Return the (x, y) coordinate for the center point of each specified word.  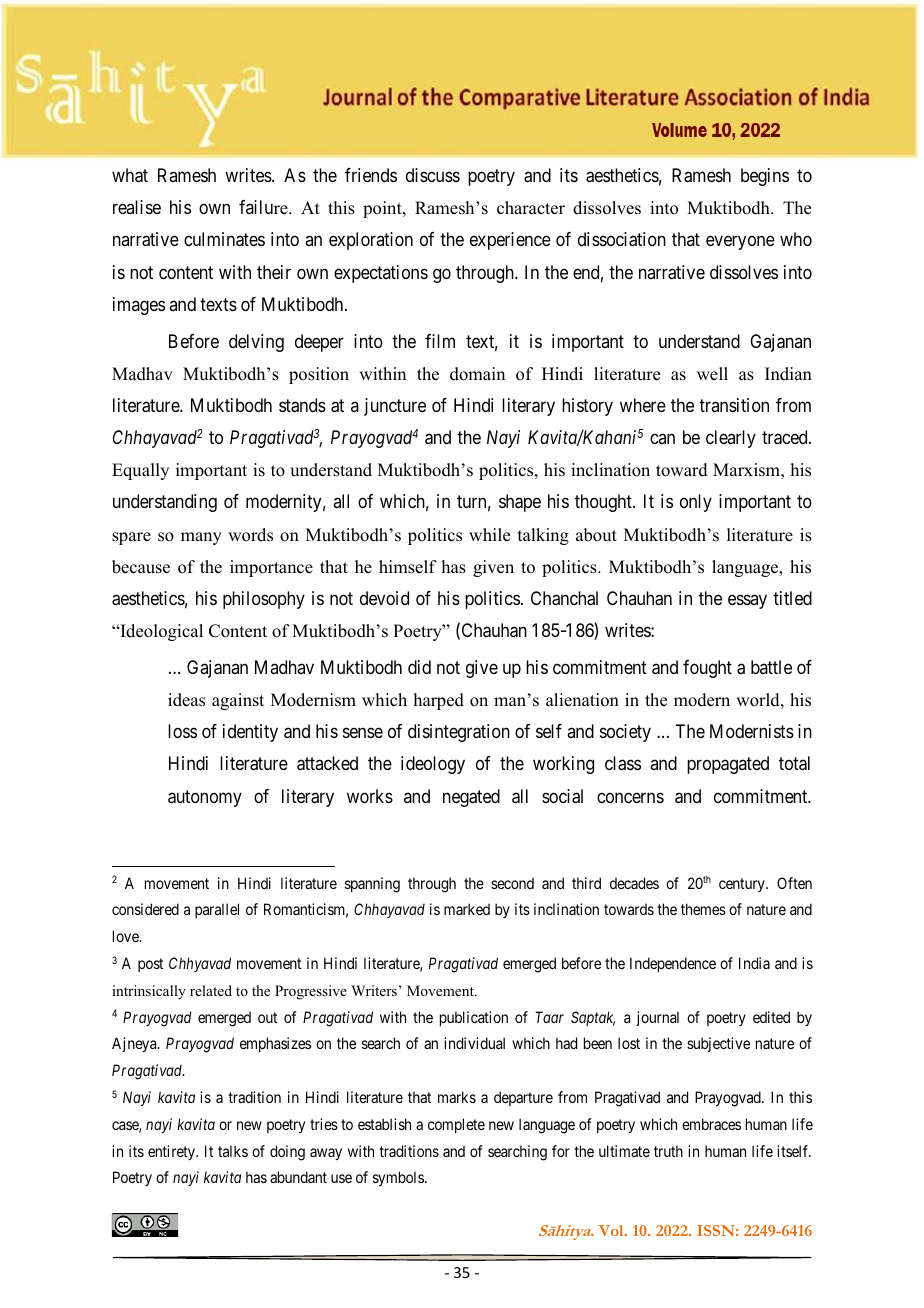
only (696, 503)
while (489, 535)
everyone (740, 243)
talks (233, 1151)
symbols (399, 1178)
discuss (433, 175)
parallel (217, 910)
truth (668, 1151)
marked (467, 909)
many (201, 538)
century (743, 885)
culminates (224, 239)
